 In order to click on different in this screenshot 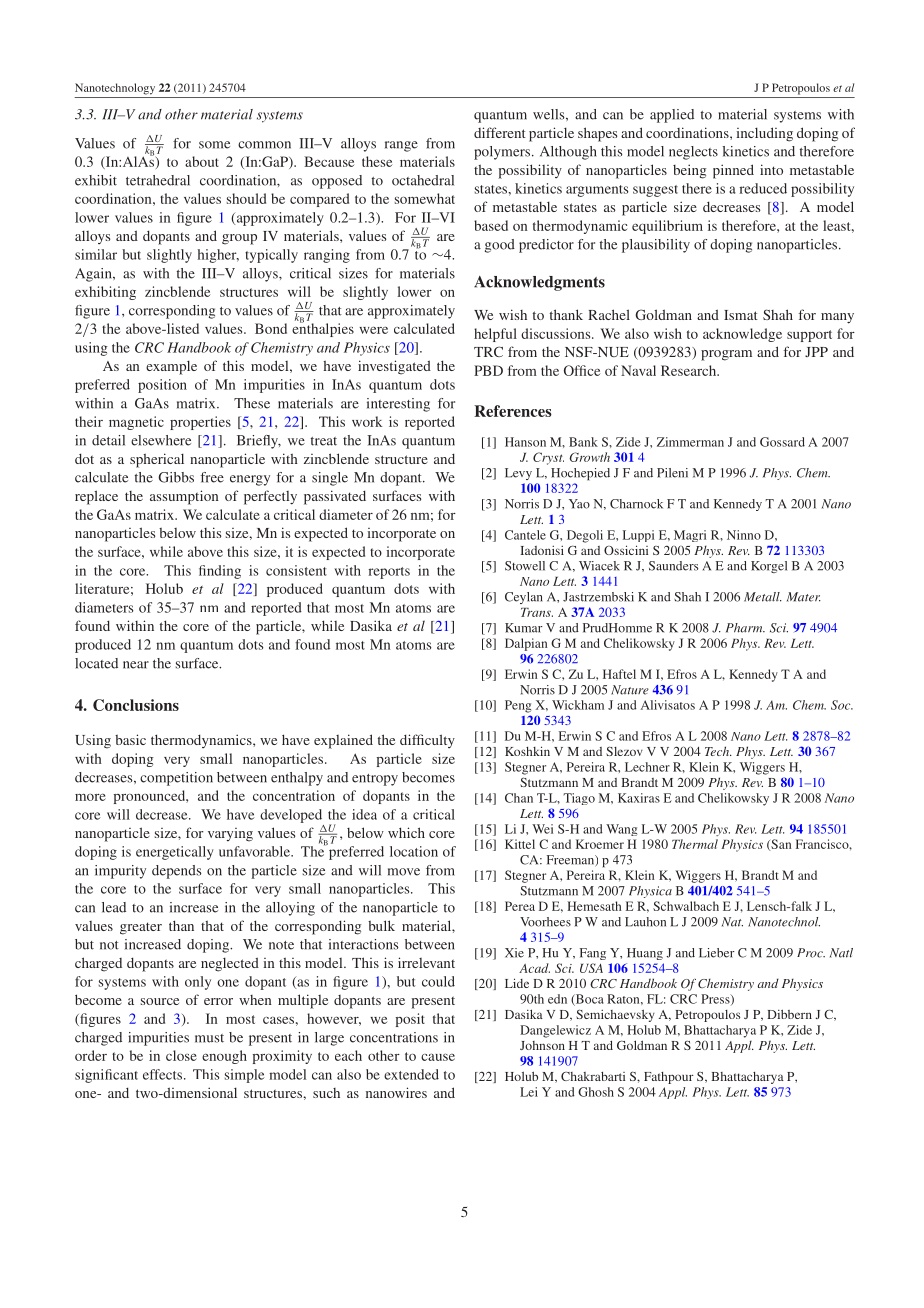, I will do `click(500, 132)`.
